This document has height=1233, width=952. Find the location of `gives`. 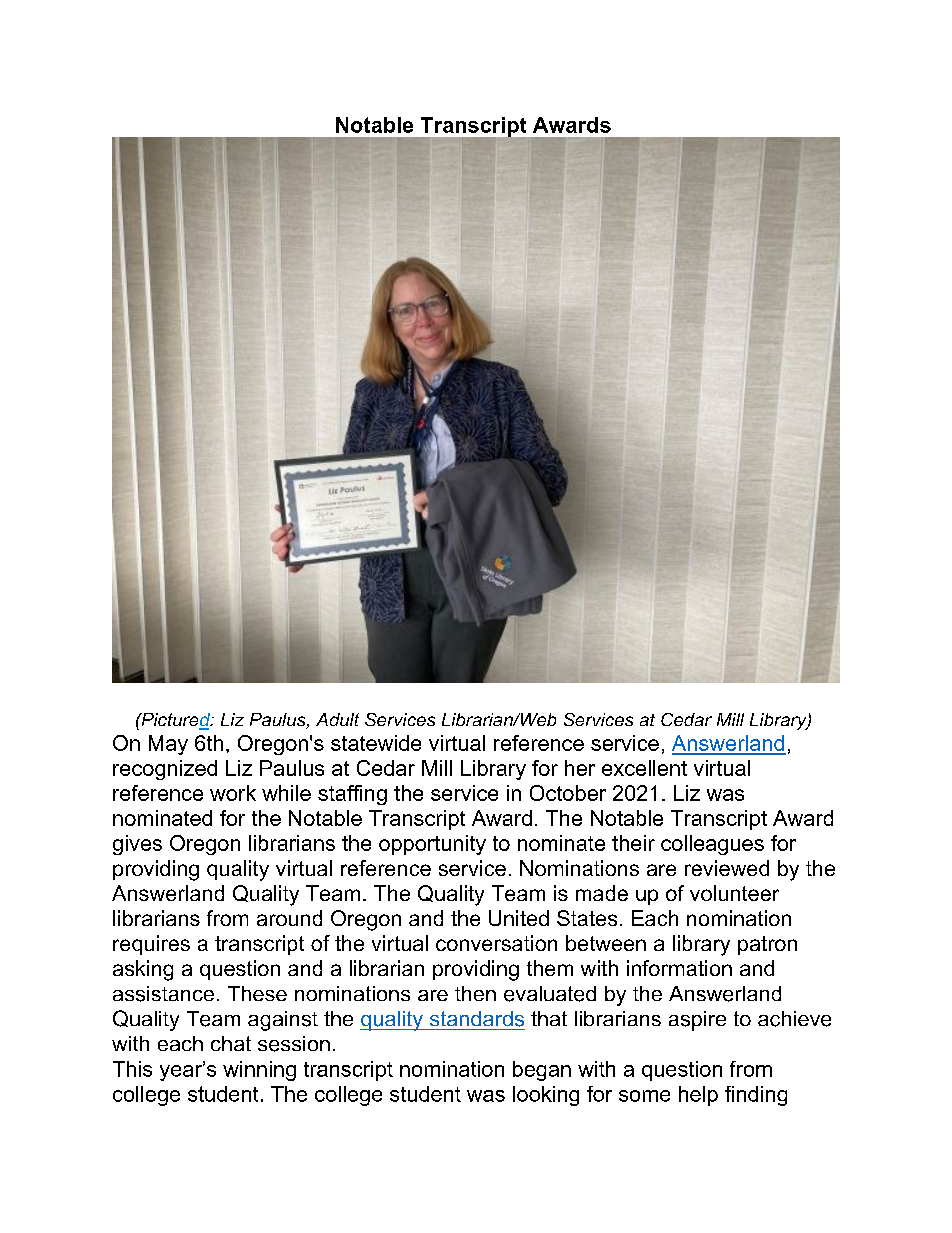

gives is located at coordinates (137, 845).
